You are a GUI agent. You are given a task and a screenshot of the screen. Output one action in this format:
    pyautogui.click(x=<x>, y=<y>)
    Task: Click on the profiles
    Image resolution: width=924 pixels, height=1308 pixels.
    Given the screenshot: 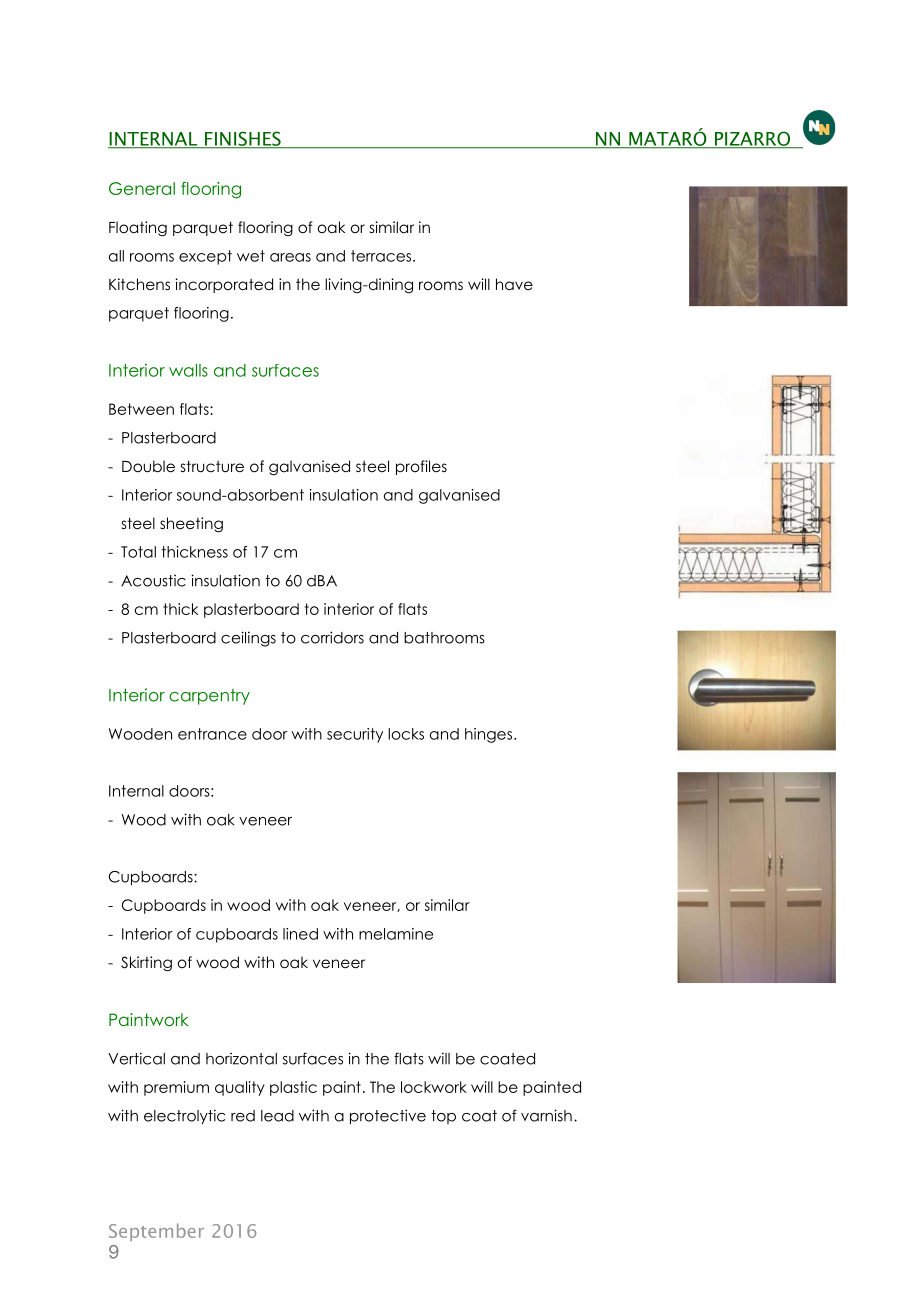 What is the action you would take?
    pyautogui.click(x=421, y=467)
